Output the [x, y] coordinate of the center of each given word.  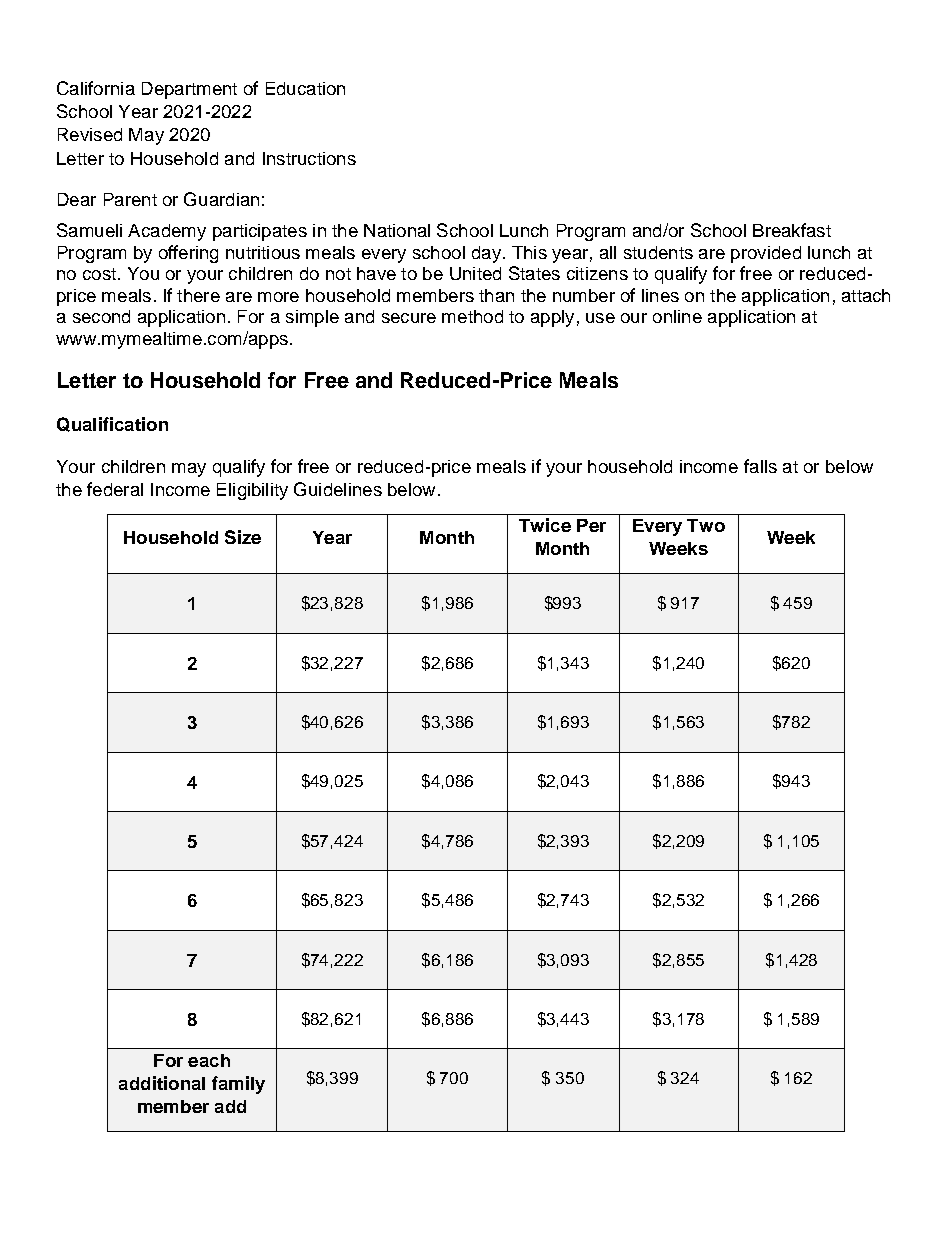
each [209, 1060]
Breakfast [792, 230]
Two [706, 525]
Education [305, 88]
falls [760, 466]
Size [243, 537]
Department [189, 90]
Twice [545, 525]
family [238, 1085]
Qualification [112, 424]
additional [162, 1083]
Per [591, 525]
